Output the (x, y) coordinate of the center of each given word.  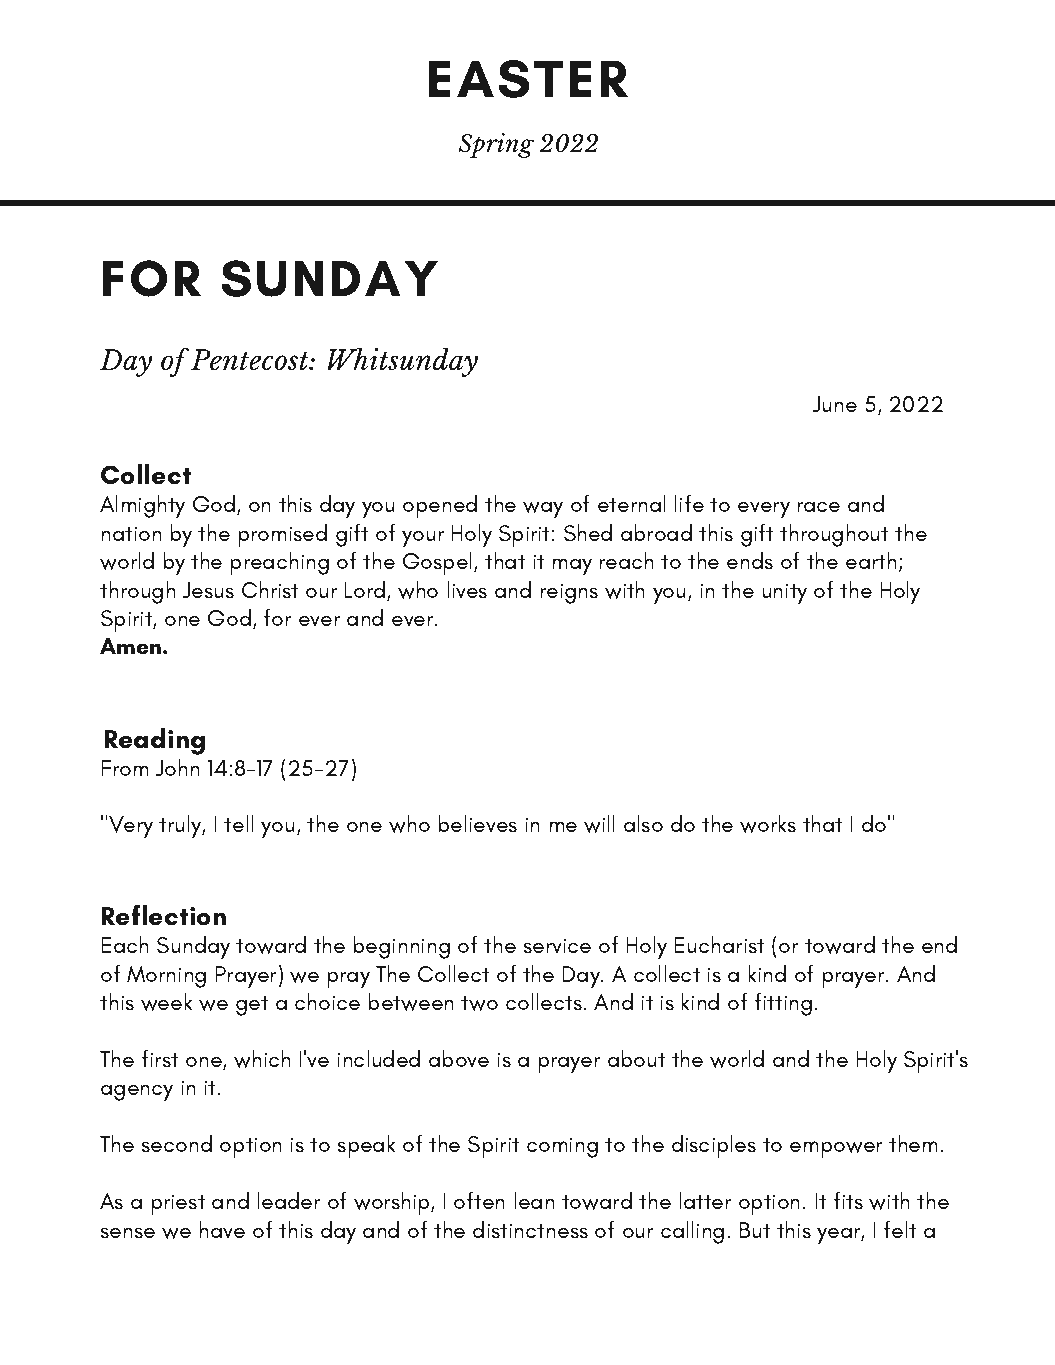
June (835, 404)
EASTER (528, 79)
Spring (496, 145)
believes (477, 823)
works (768, 823)
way (543, 509)
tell (239, 823)
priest (178, 1205)
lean (534, 1200)
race (818, 506)
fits (848, 1200)
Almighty (142, 506)
